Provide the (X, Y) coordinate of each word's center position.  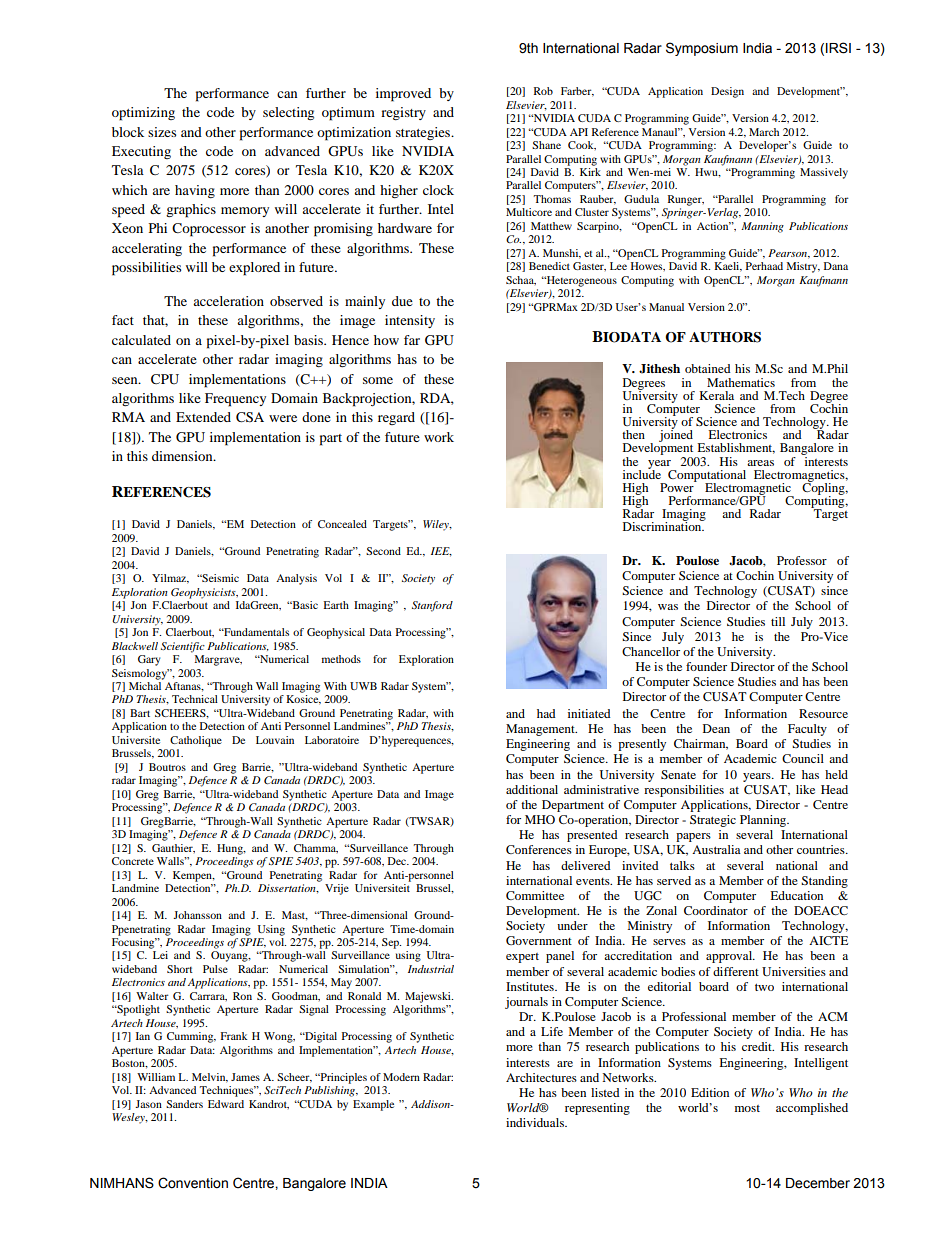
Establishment (736, 448)
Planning (764, 821)
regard (396, 418)
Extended (203, 417)
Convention (193, 1183)
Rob (543, 91)
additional (532, 789)
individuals (536, 1122)
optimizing (143, 114)
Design (727, 92)
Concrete (133, 861)
